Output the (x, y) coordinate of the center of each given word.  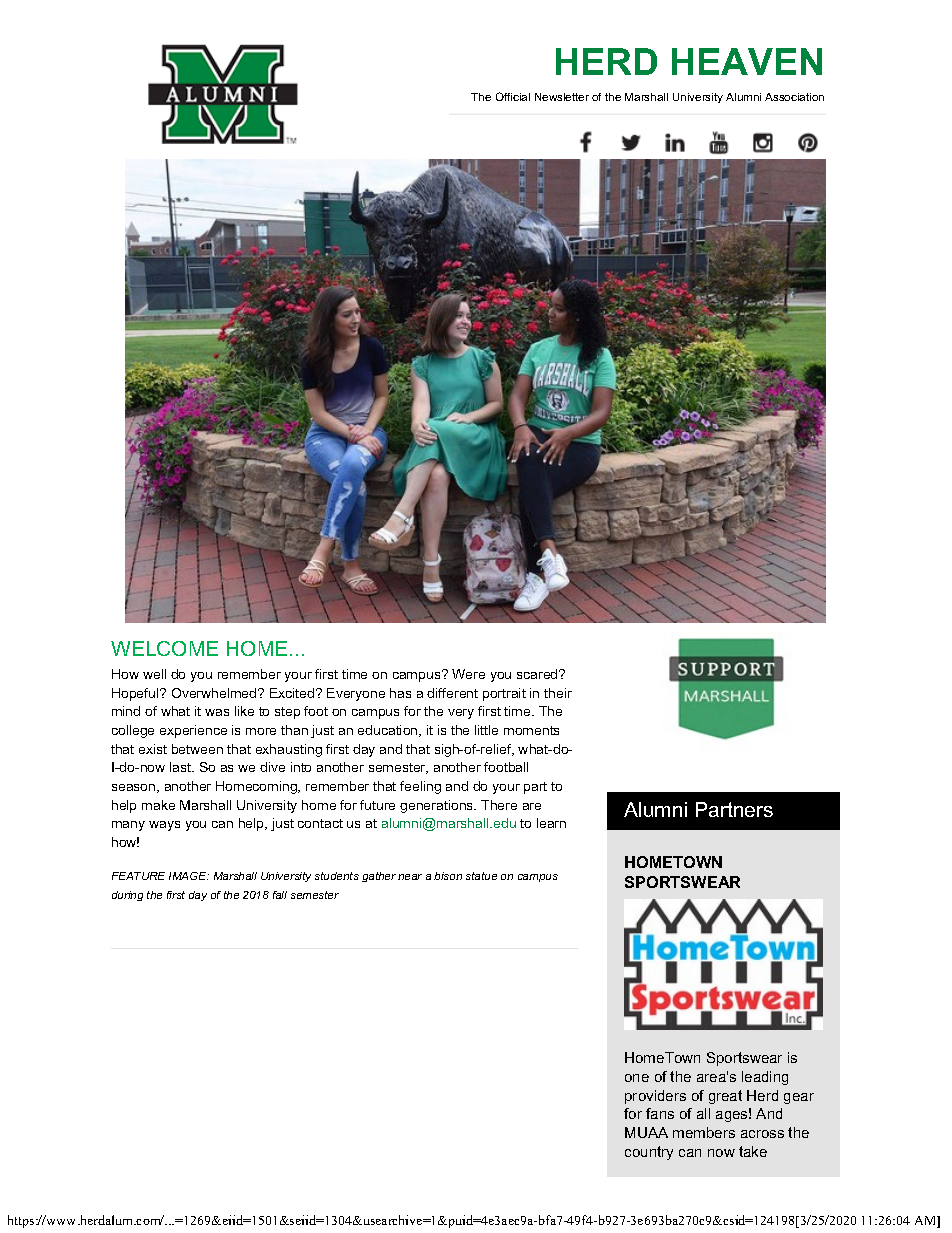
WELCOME (164, 648)
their (558, 693)
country (649, 1153)
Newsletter (562, 97)
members (704, 1132)
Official (513, 96)
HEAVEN (747, 61)
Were (468, 674)
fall (280, 895)
